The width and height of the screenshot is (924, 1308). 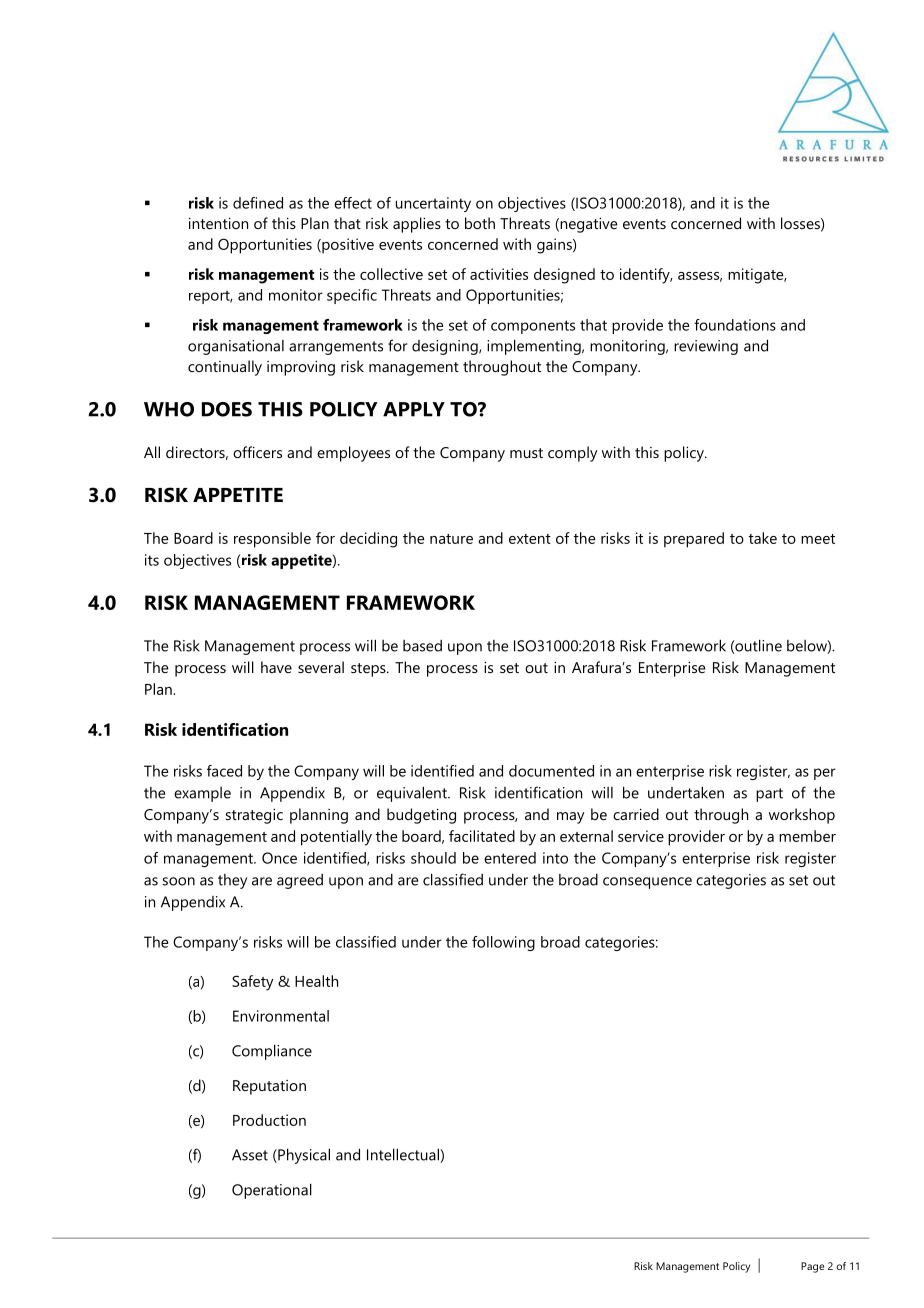 I want to click on Operational, so click(x=272, y=1191).
